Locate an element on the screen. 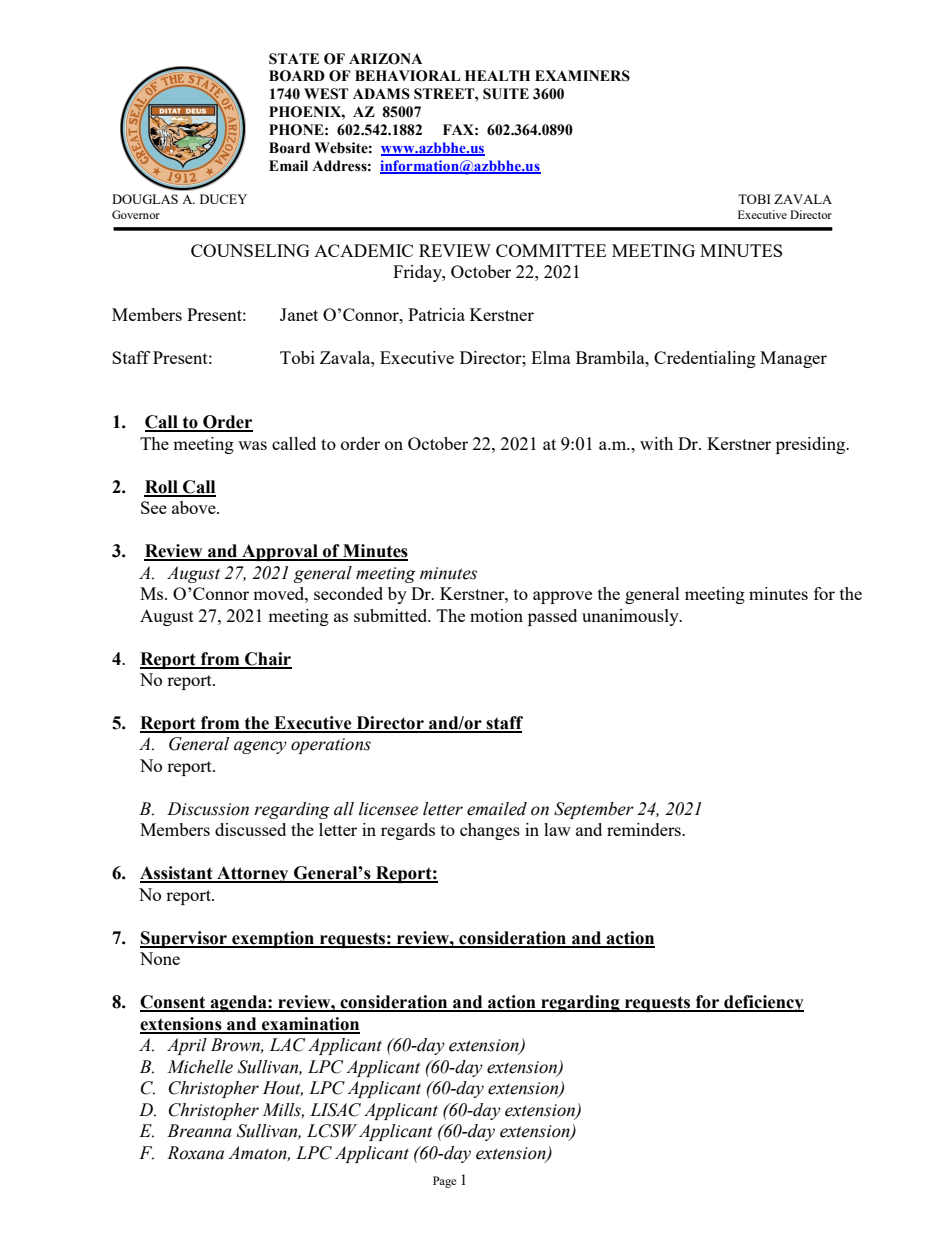 Image resolution: width=952 pixels, height=1233 pixels. Elma is located at coordinates (551, 357).
